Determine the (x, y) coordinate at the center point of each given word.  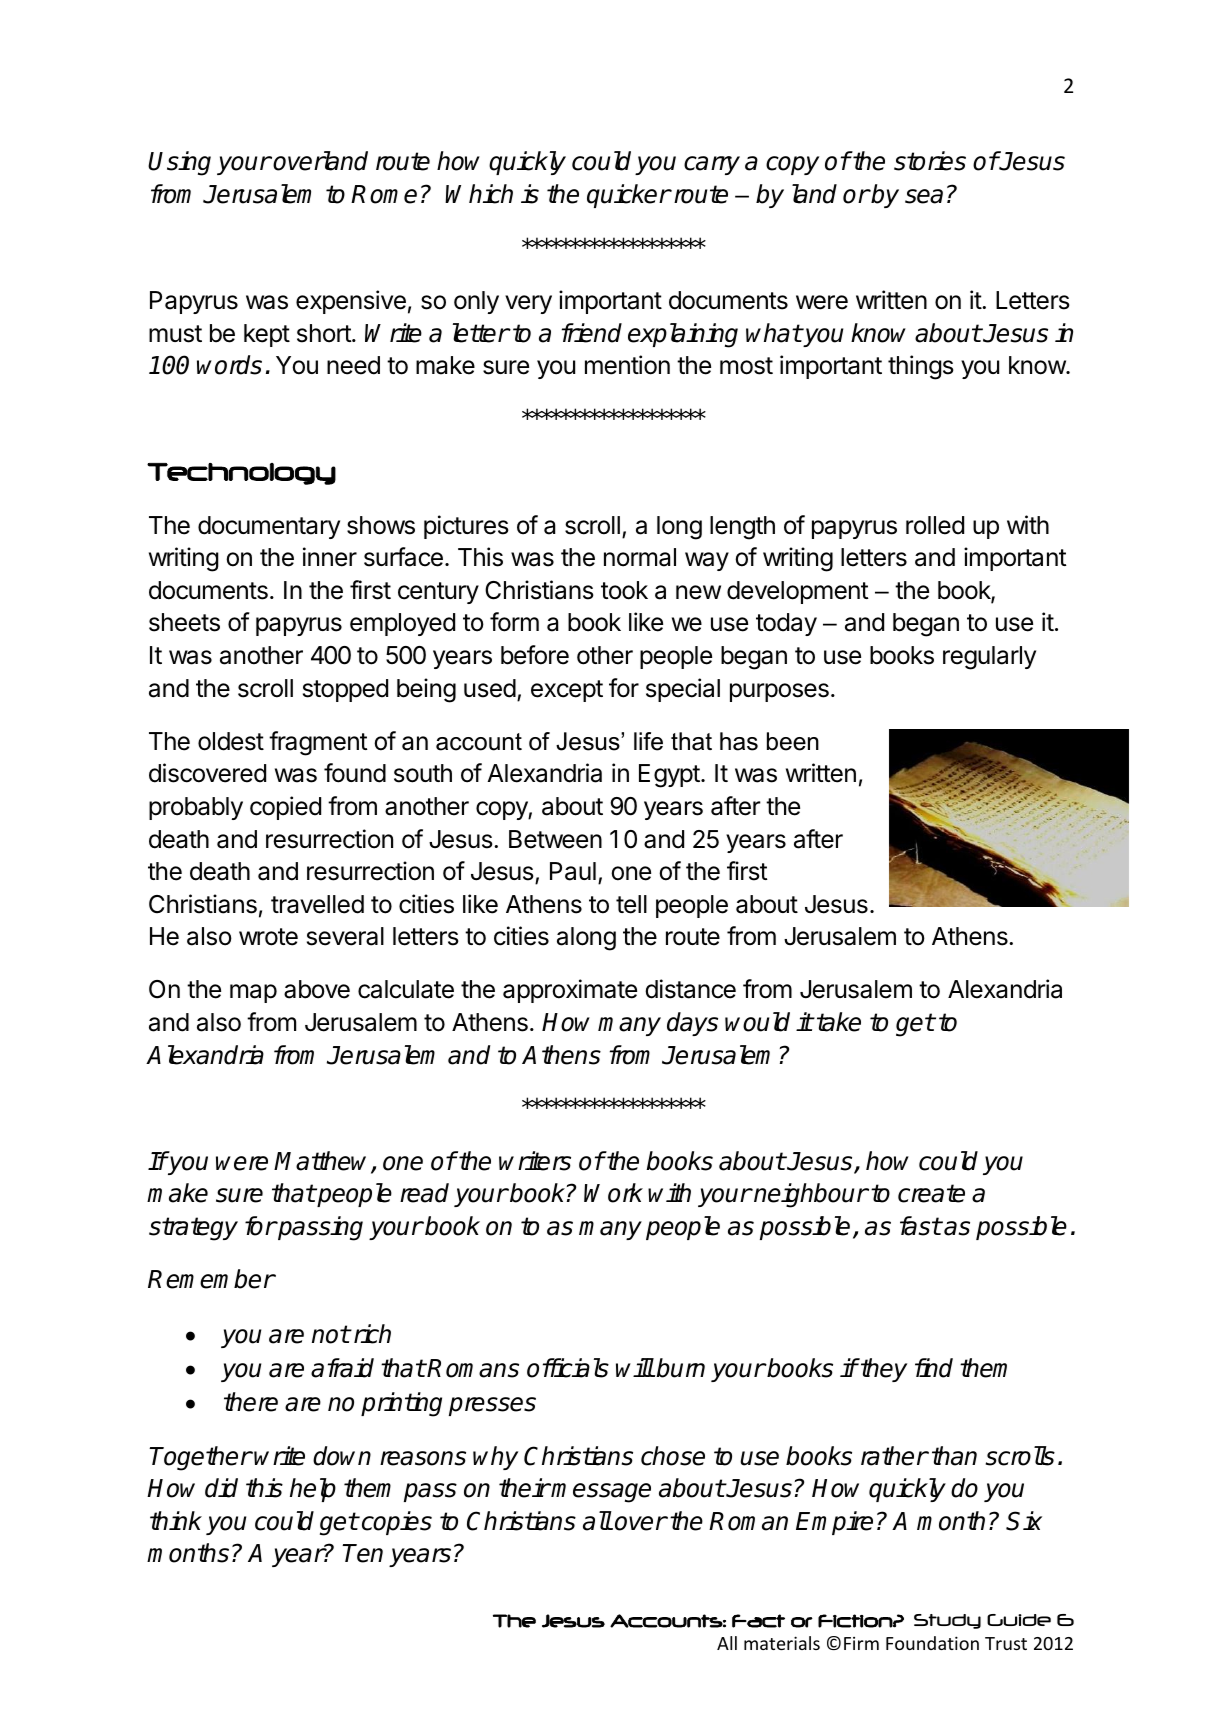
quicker (628, 196)
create (931, 1193)
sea (924, 196)
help (313, 1490)
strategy (193, 1229)
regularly (989, 658)
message (601, 1493)
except (567, 691)
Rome (384, 194)
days (692, 1024)
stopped (345, 690)
